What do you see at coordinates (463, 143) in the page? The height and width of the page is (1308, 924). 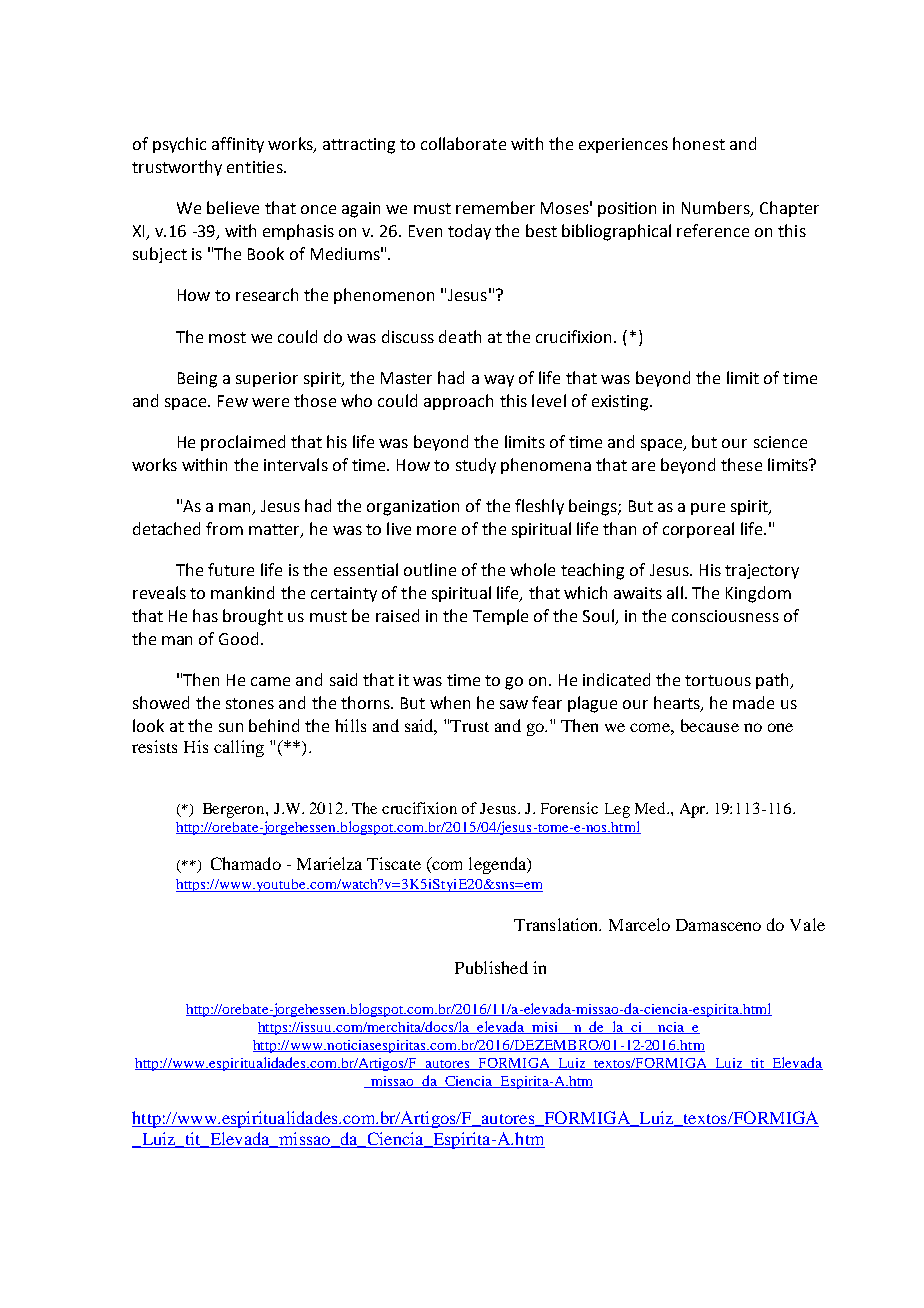 I see `collaborate` at bounding box center [463, 143].
